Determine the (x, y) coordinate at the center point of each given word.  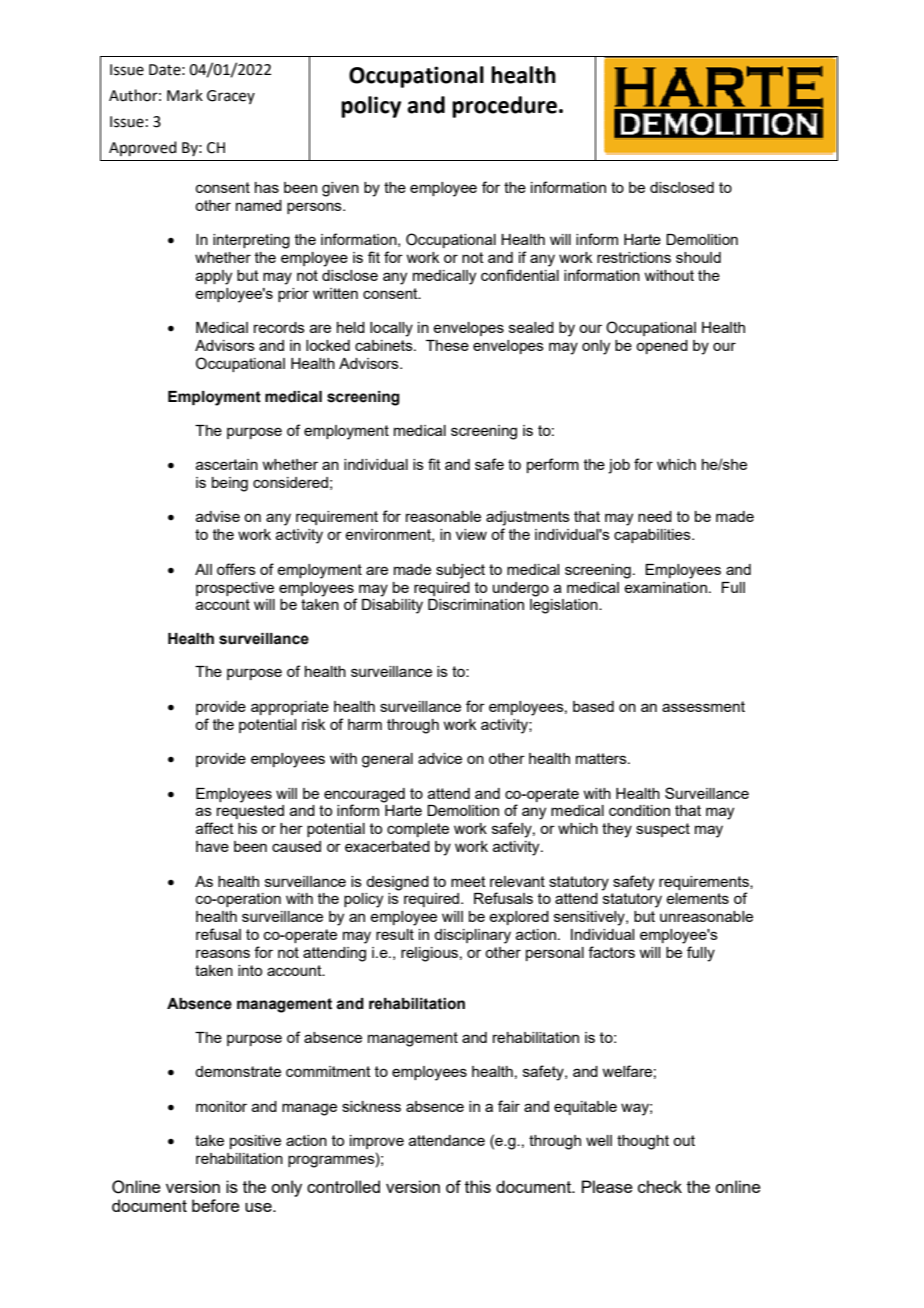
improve (377, 1142)
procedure (504, 107)
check (660, 1186)
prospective (235, 589)
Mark (185, 95)
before (216, 1205)
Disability (392, 606)
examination (665, 587)
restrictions (634, 257)
